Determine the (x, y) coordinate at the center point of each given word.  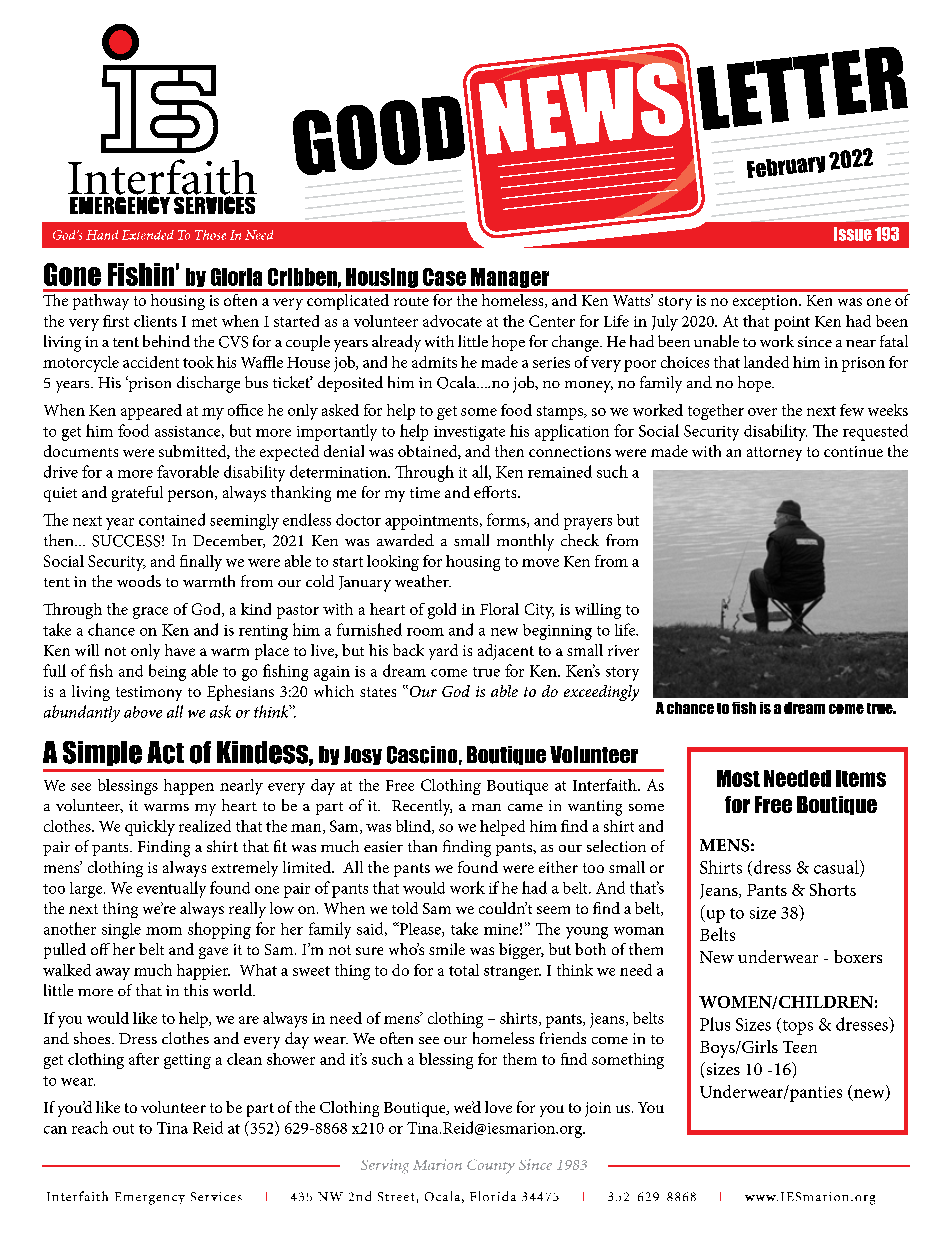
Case (444, 277)
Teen (800, 1047)
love (498, 1107)
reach (90, 1127)
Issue (853, 234)
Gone (72, 274)
